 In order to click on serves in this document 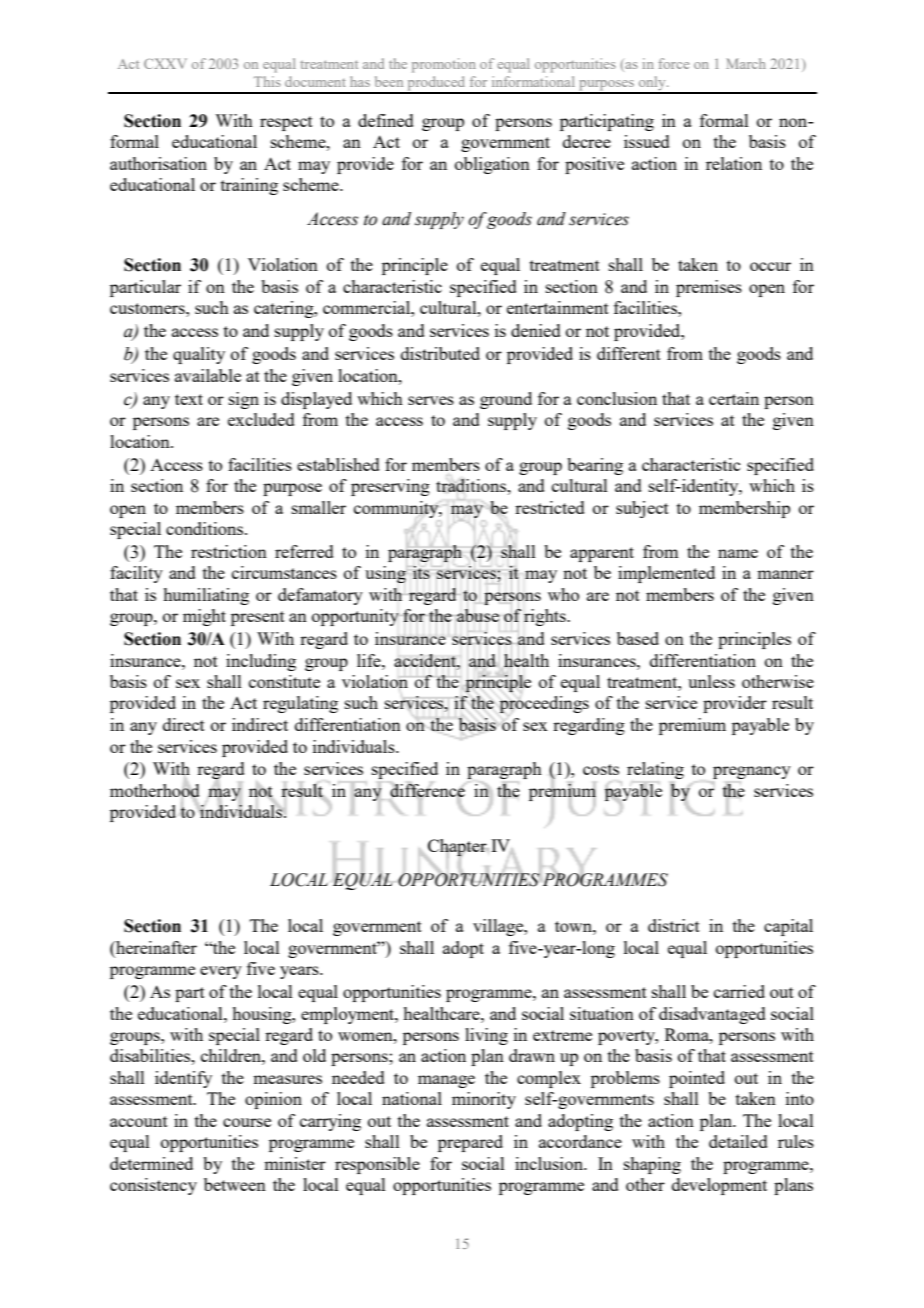, I will do `click(431, 400)`.
